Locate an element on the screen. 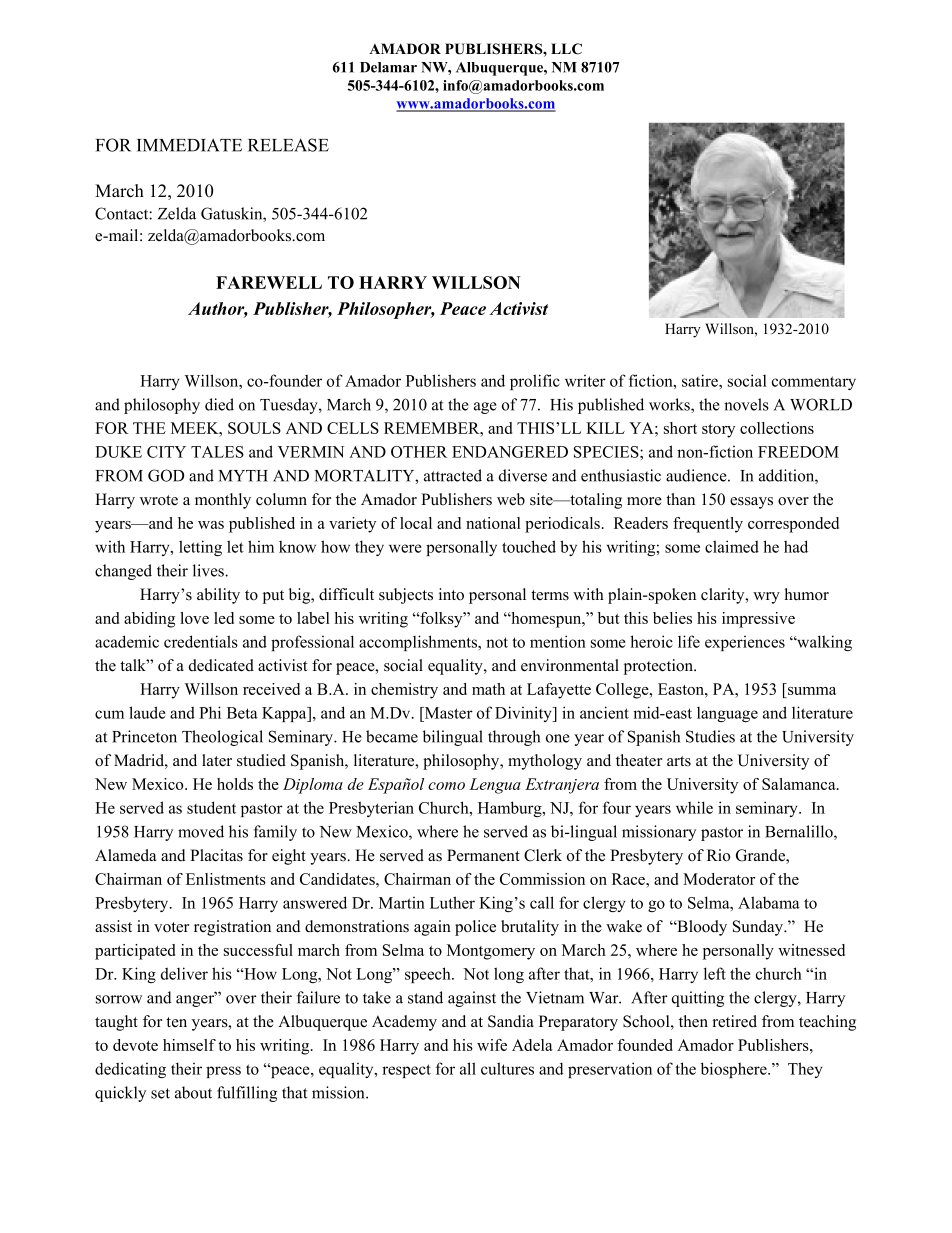  Master is located at coordinates (448, 713).
